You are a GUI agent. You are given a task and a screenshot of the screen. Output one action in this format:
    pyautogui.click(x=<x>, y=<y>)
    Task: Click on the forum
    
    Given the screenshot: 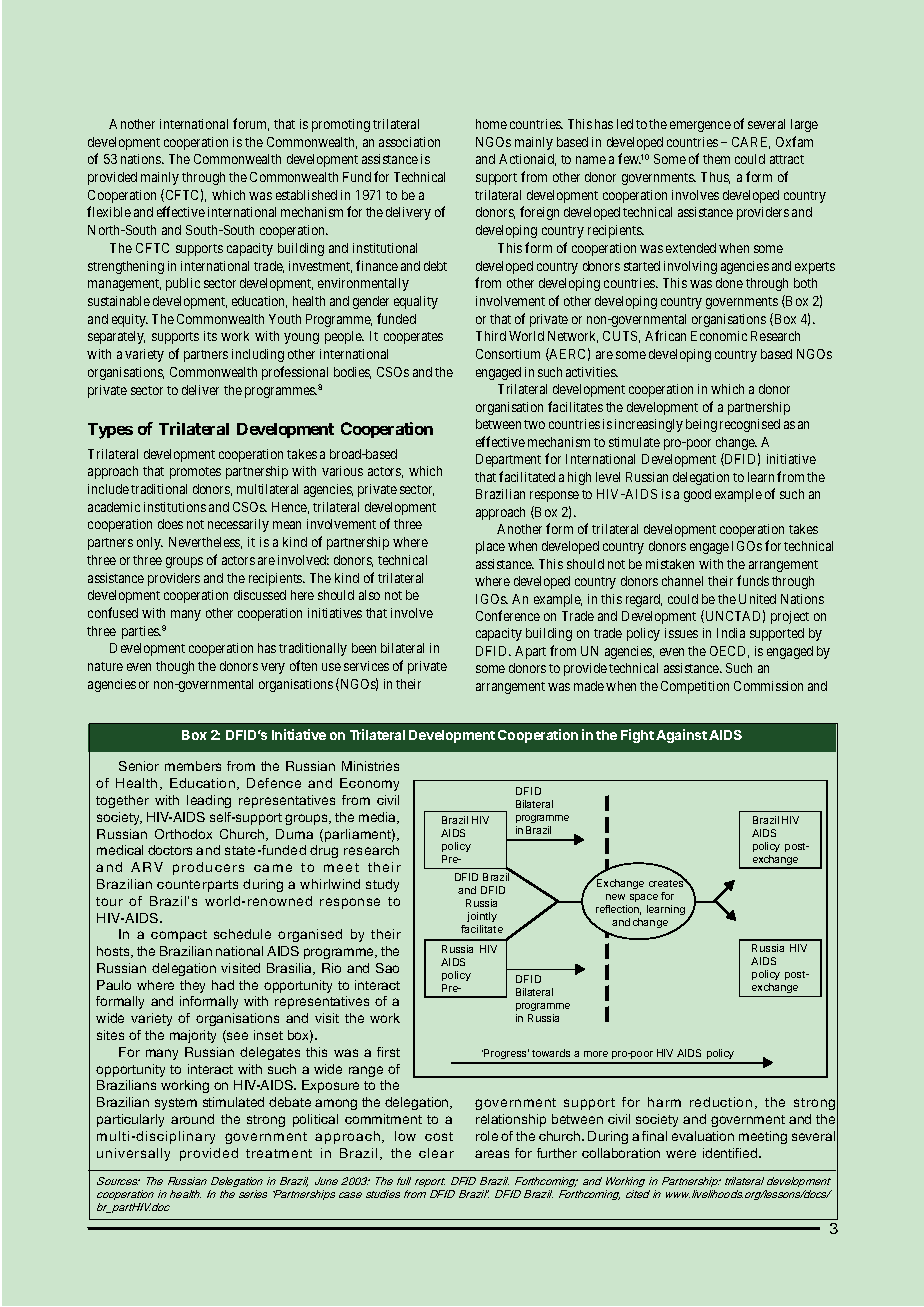 What is the action you would take?
    pyautogui.click(x=251, y=124)
